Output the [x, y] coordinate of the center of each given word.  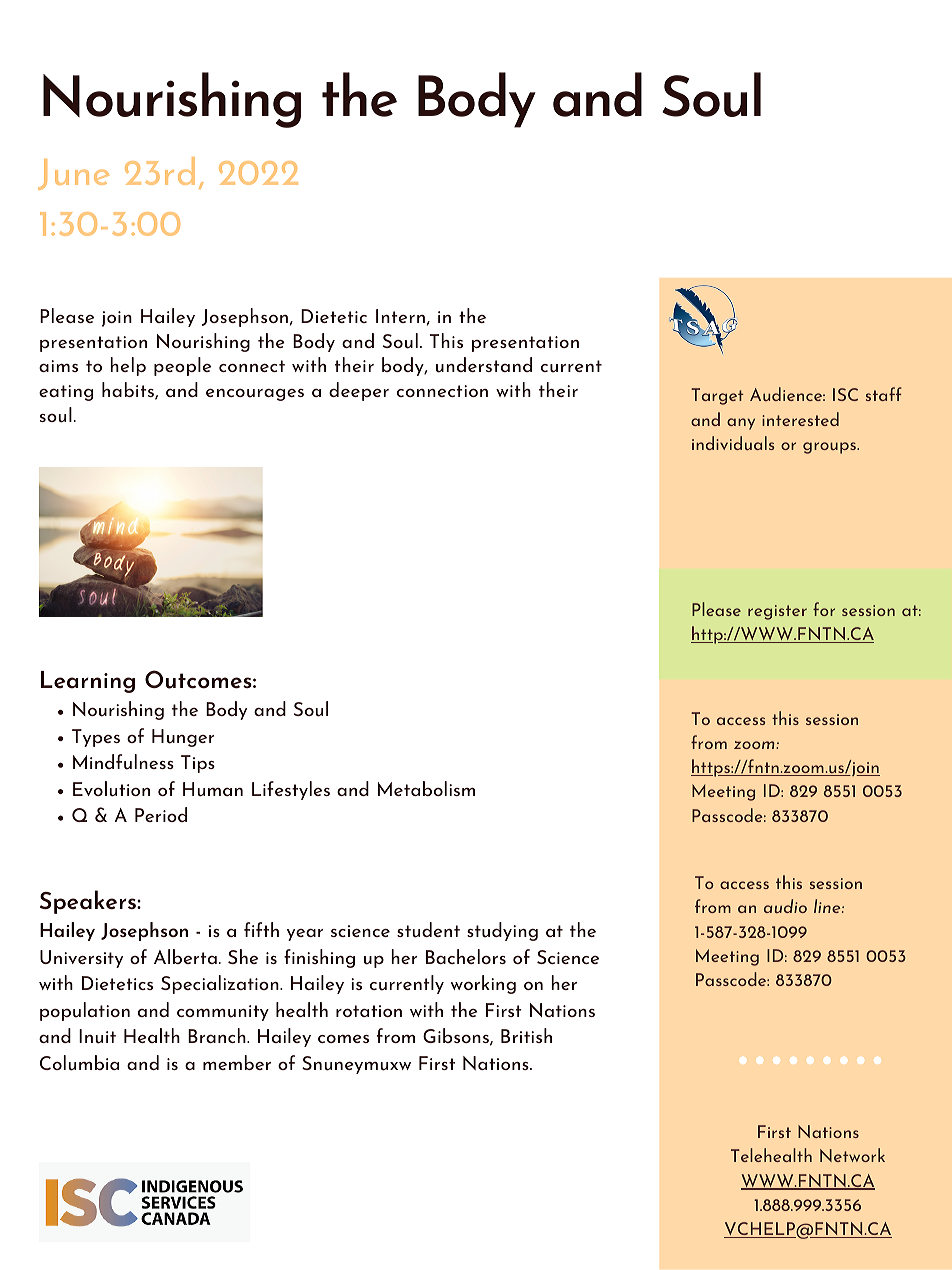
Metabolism [426, 788]
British [526, 1035]
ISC [845, 394]
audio [785, 906]
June [73, 174]
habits [129, 391]
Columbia [79, 1063]
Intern [400, 316]
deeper [359, 391]
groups [830, 448]
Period [161, 814]
